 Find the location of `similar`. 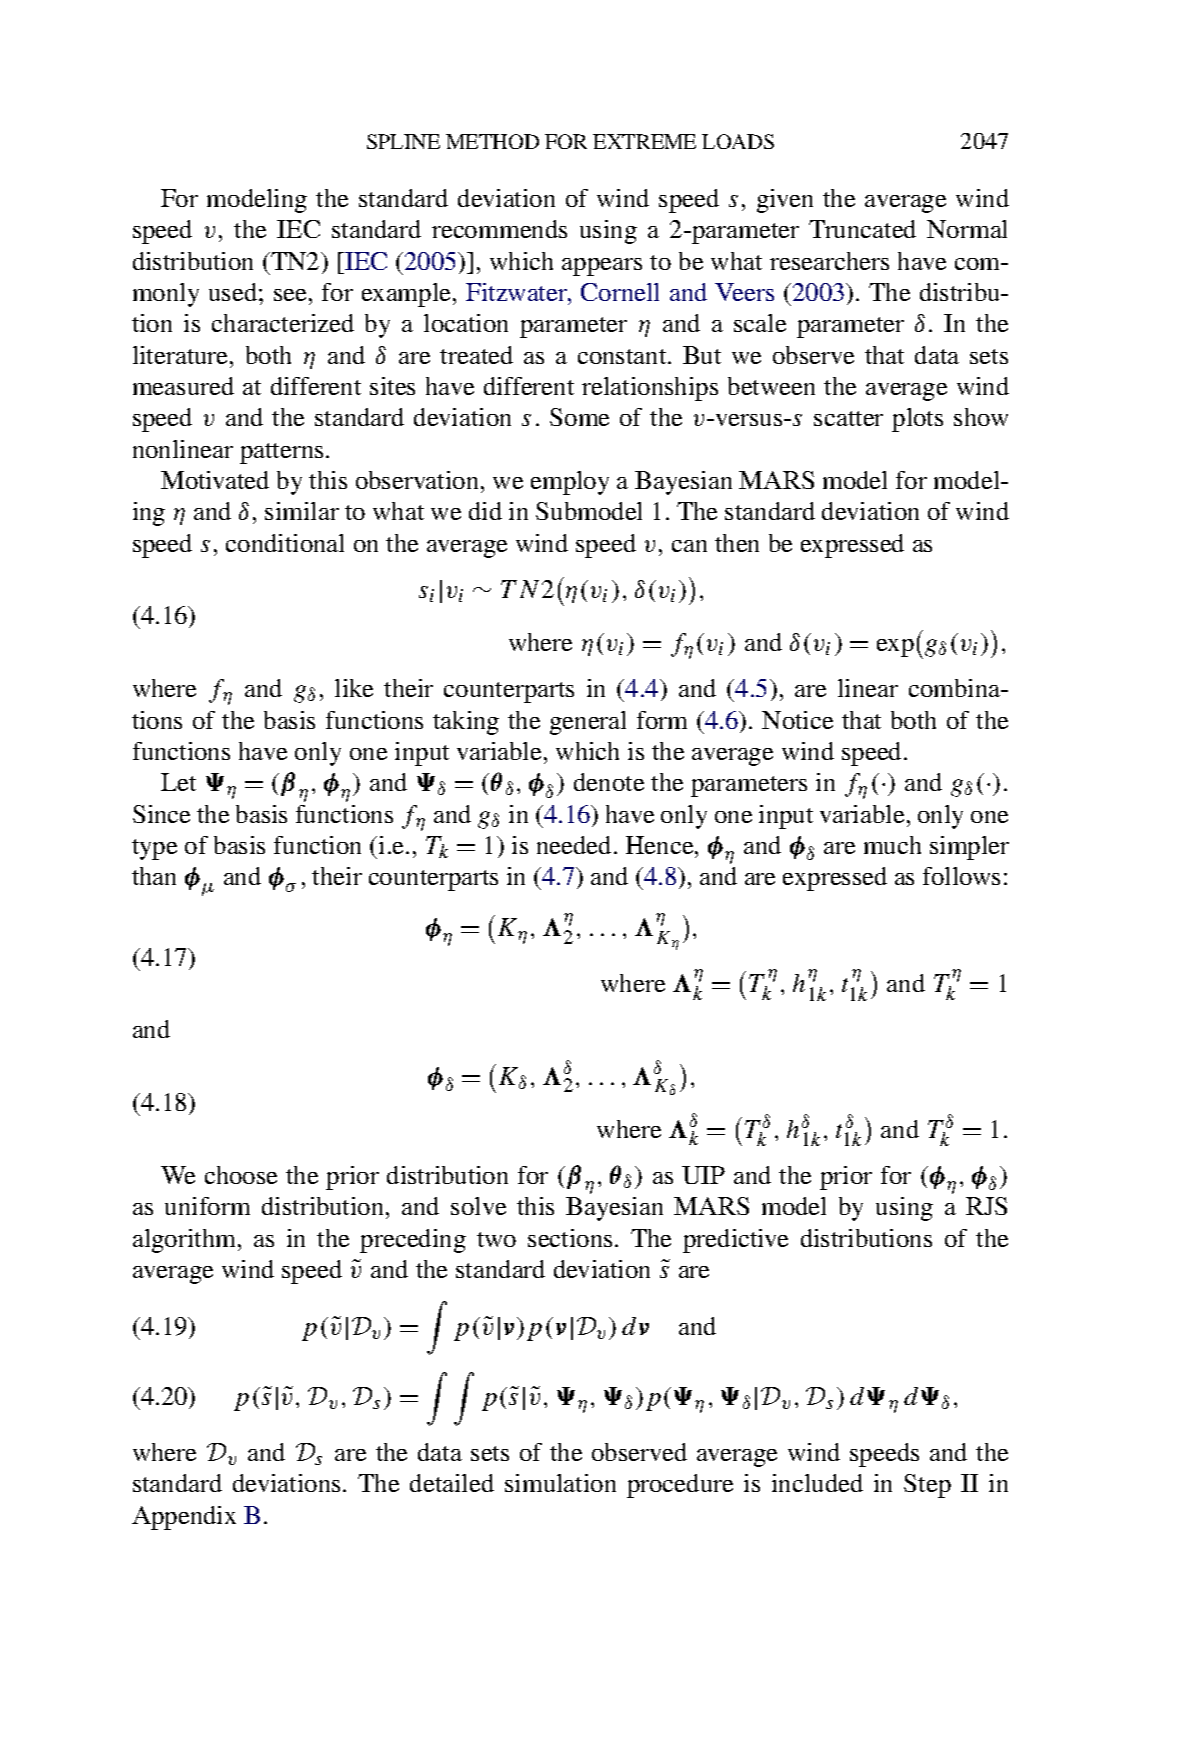

similar is located at coordinates (302, 511).
